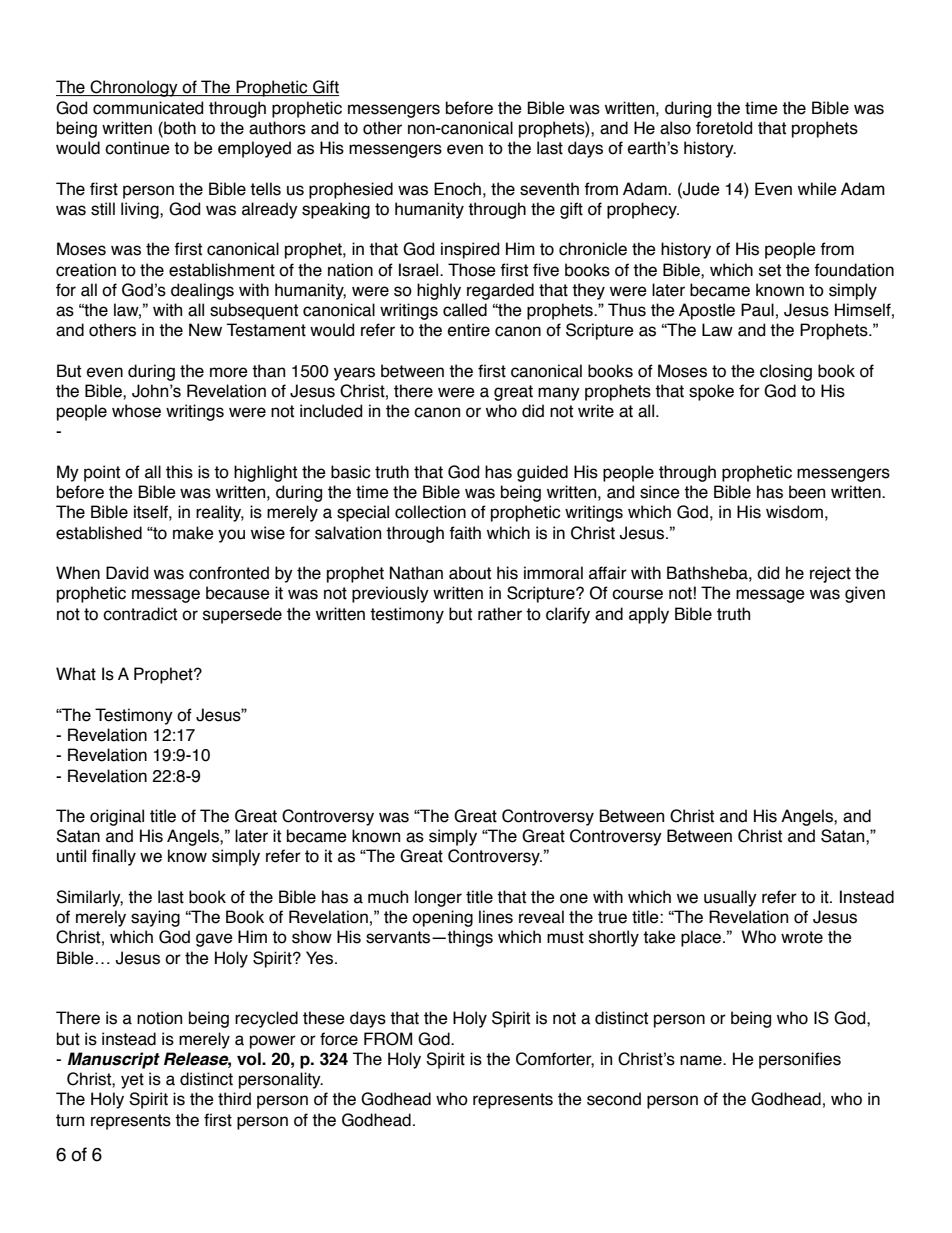 The image size is (952, 1233). I want to click on original, so click(117, 817).
